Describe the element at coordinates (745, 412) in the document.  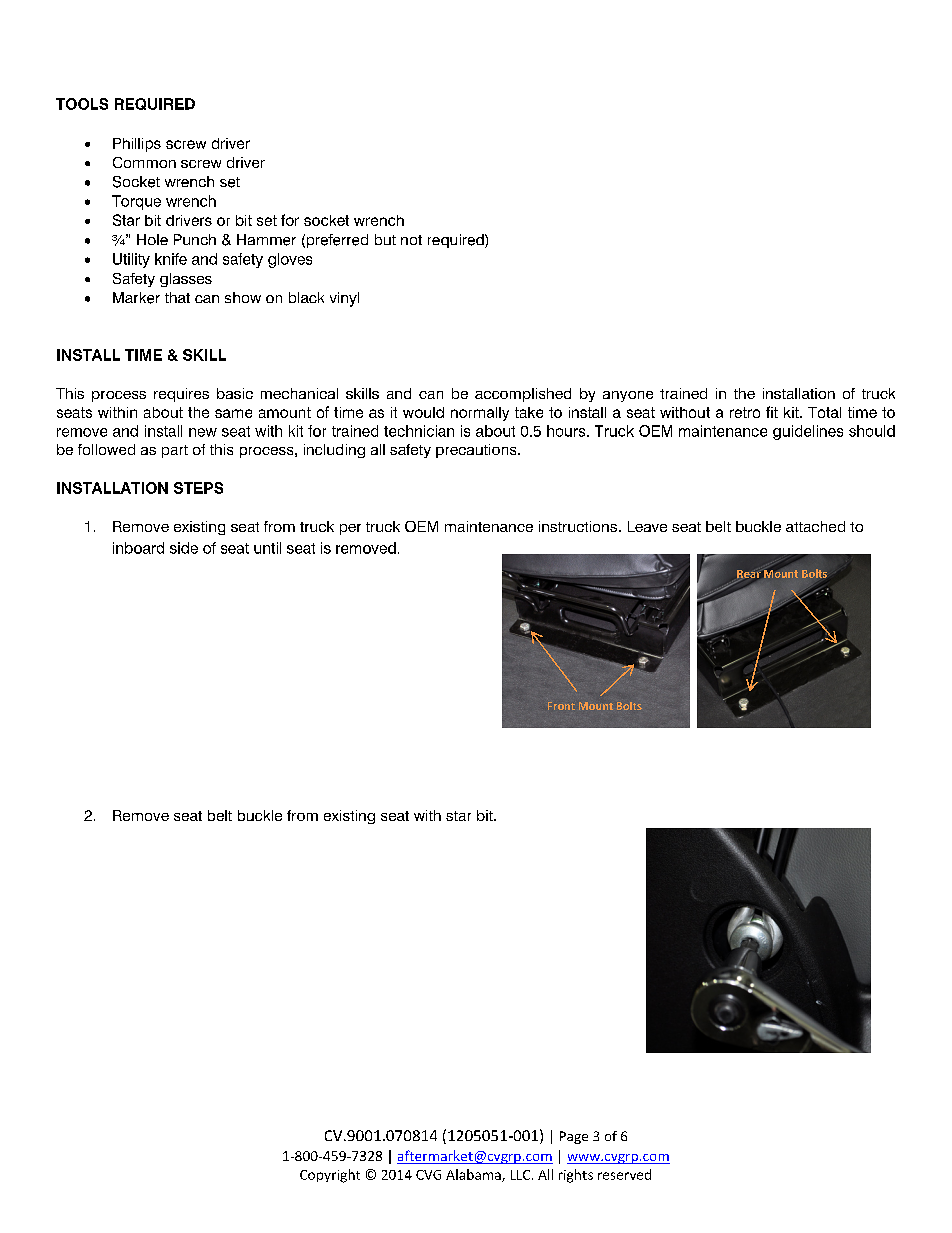
I see `retro` at that location.
